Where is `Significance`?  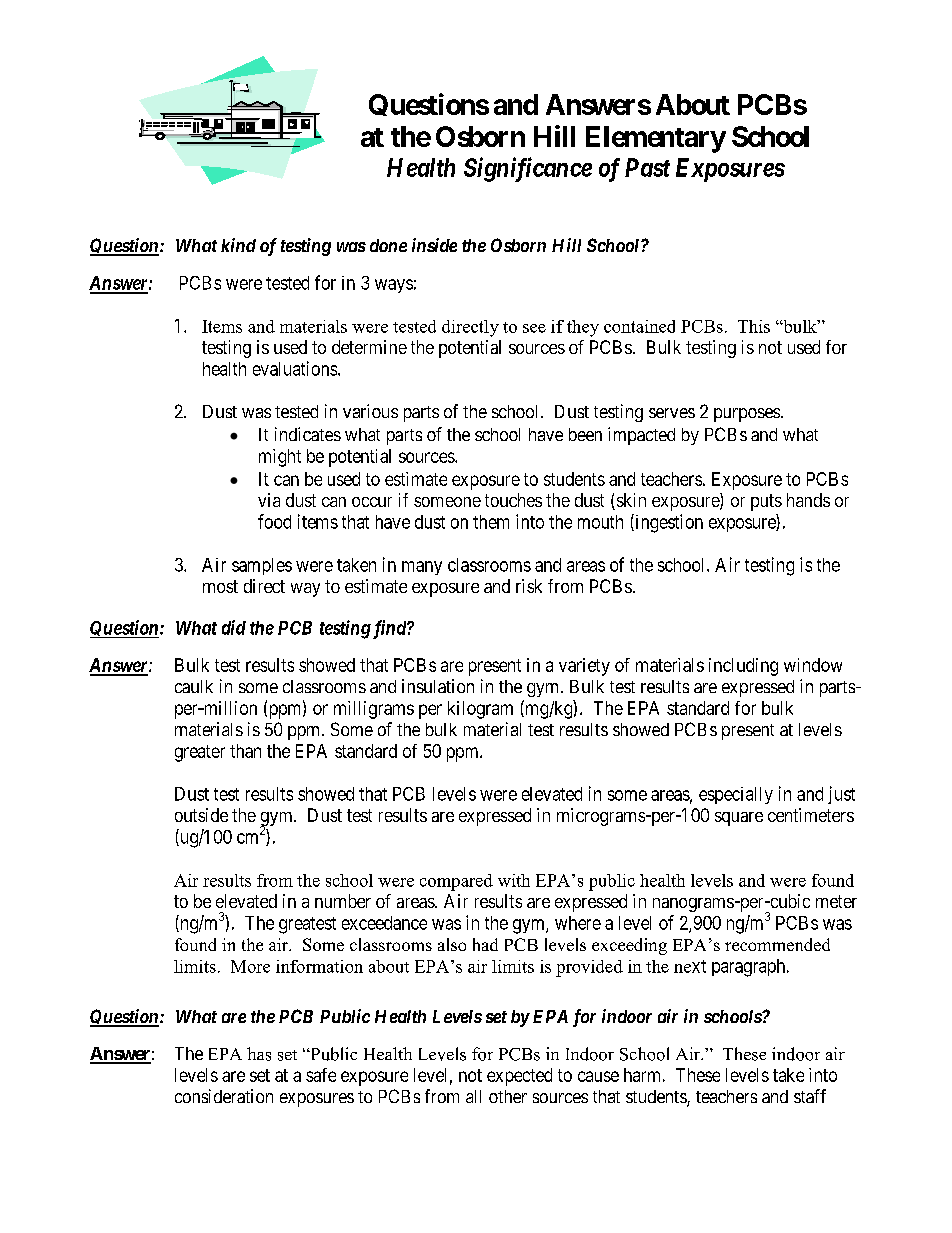 Significance is located at coordinates (528, 169).
